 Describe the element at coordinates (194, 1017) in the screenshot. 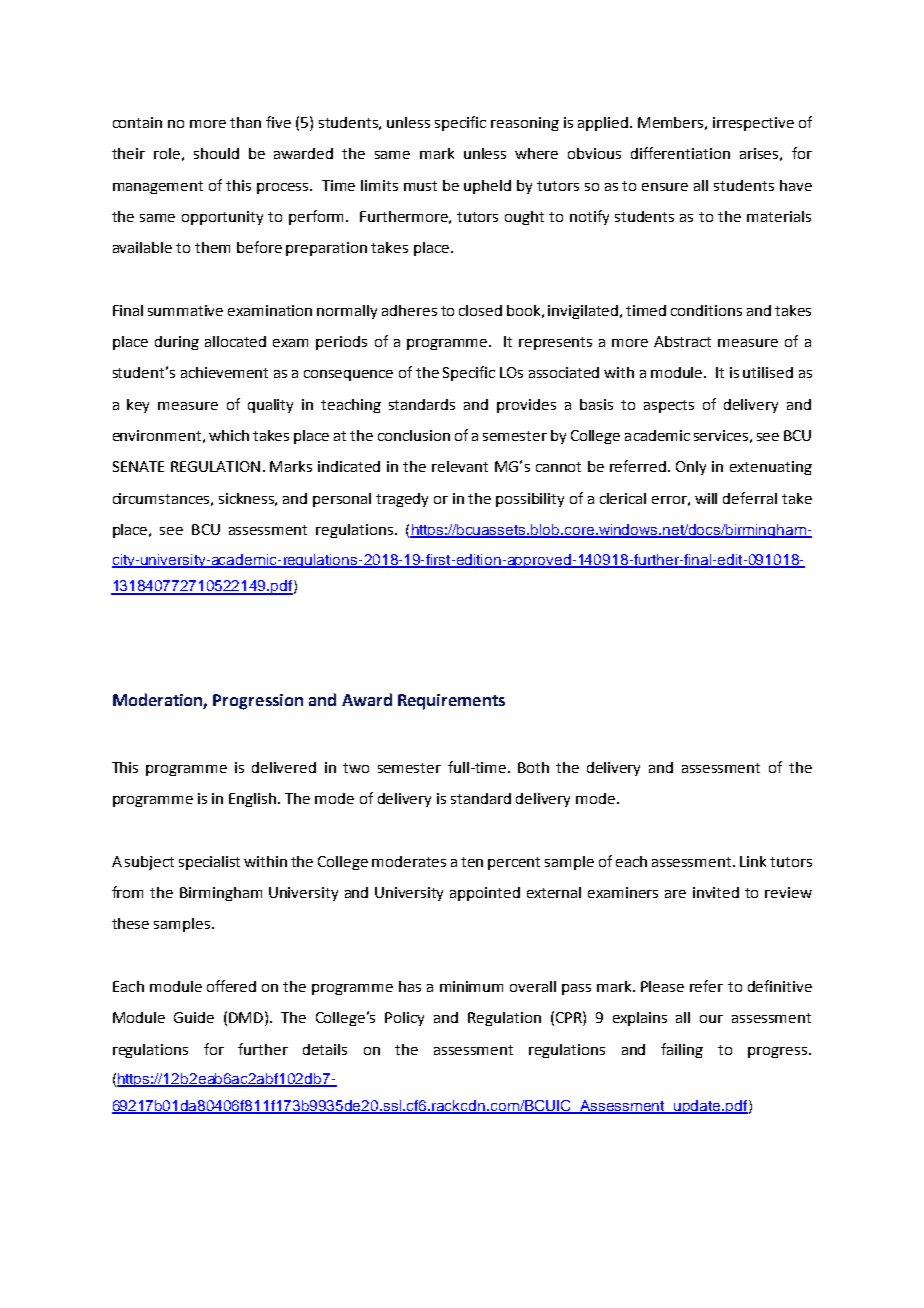

I see `Guide` at that location.
